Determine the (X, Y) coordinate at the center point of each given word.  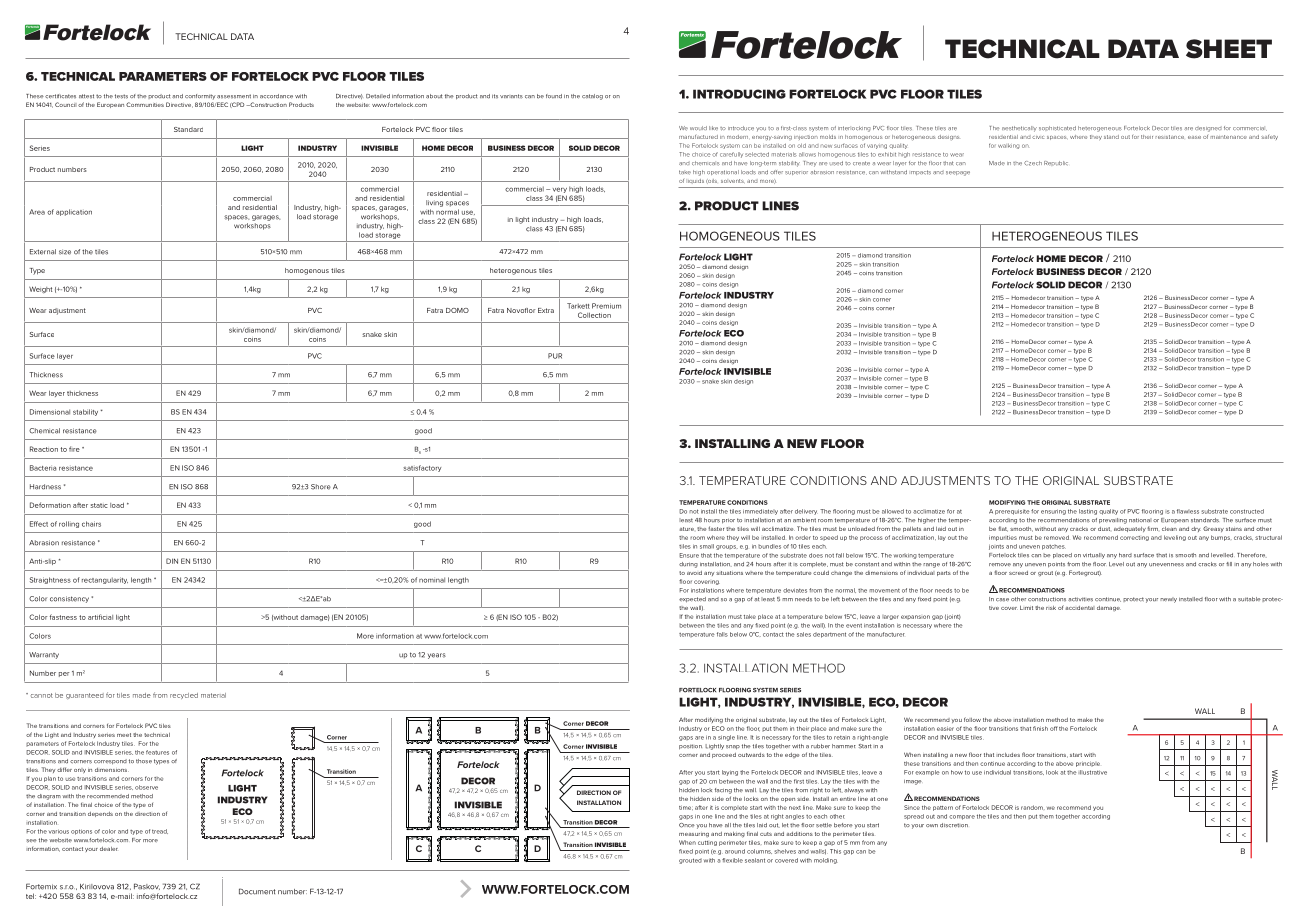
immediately (760, 512)
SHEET (1229, 49)
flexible (732, 860)
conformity (200, 97)
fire (74, 449)
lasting (1088, 512)
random (1033, 807)
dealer (109, 849)
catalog (592, 97)
